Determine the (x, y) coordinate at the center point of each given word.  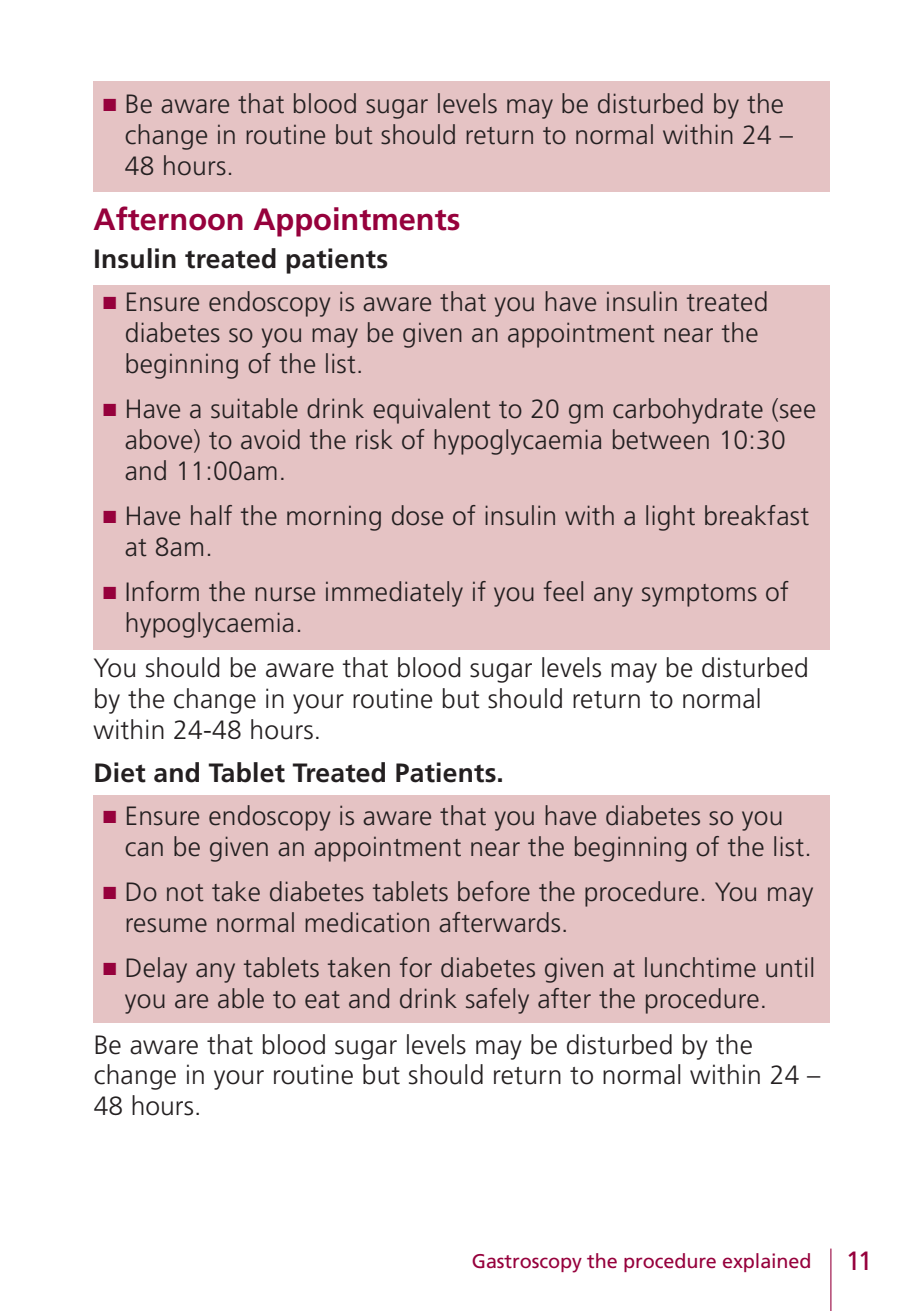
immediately (394, 594)
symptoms (699, 595)
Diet (120, 772)
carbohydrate (688, 411)
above (160, 440)
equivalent (432, 411)
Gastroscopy (527, 1263)
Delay (156, 970)
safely (497, 1001)
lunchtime (700, 967)
